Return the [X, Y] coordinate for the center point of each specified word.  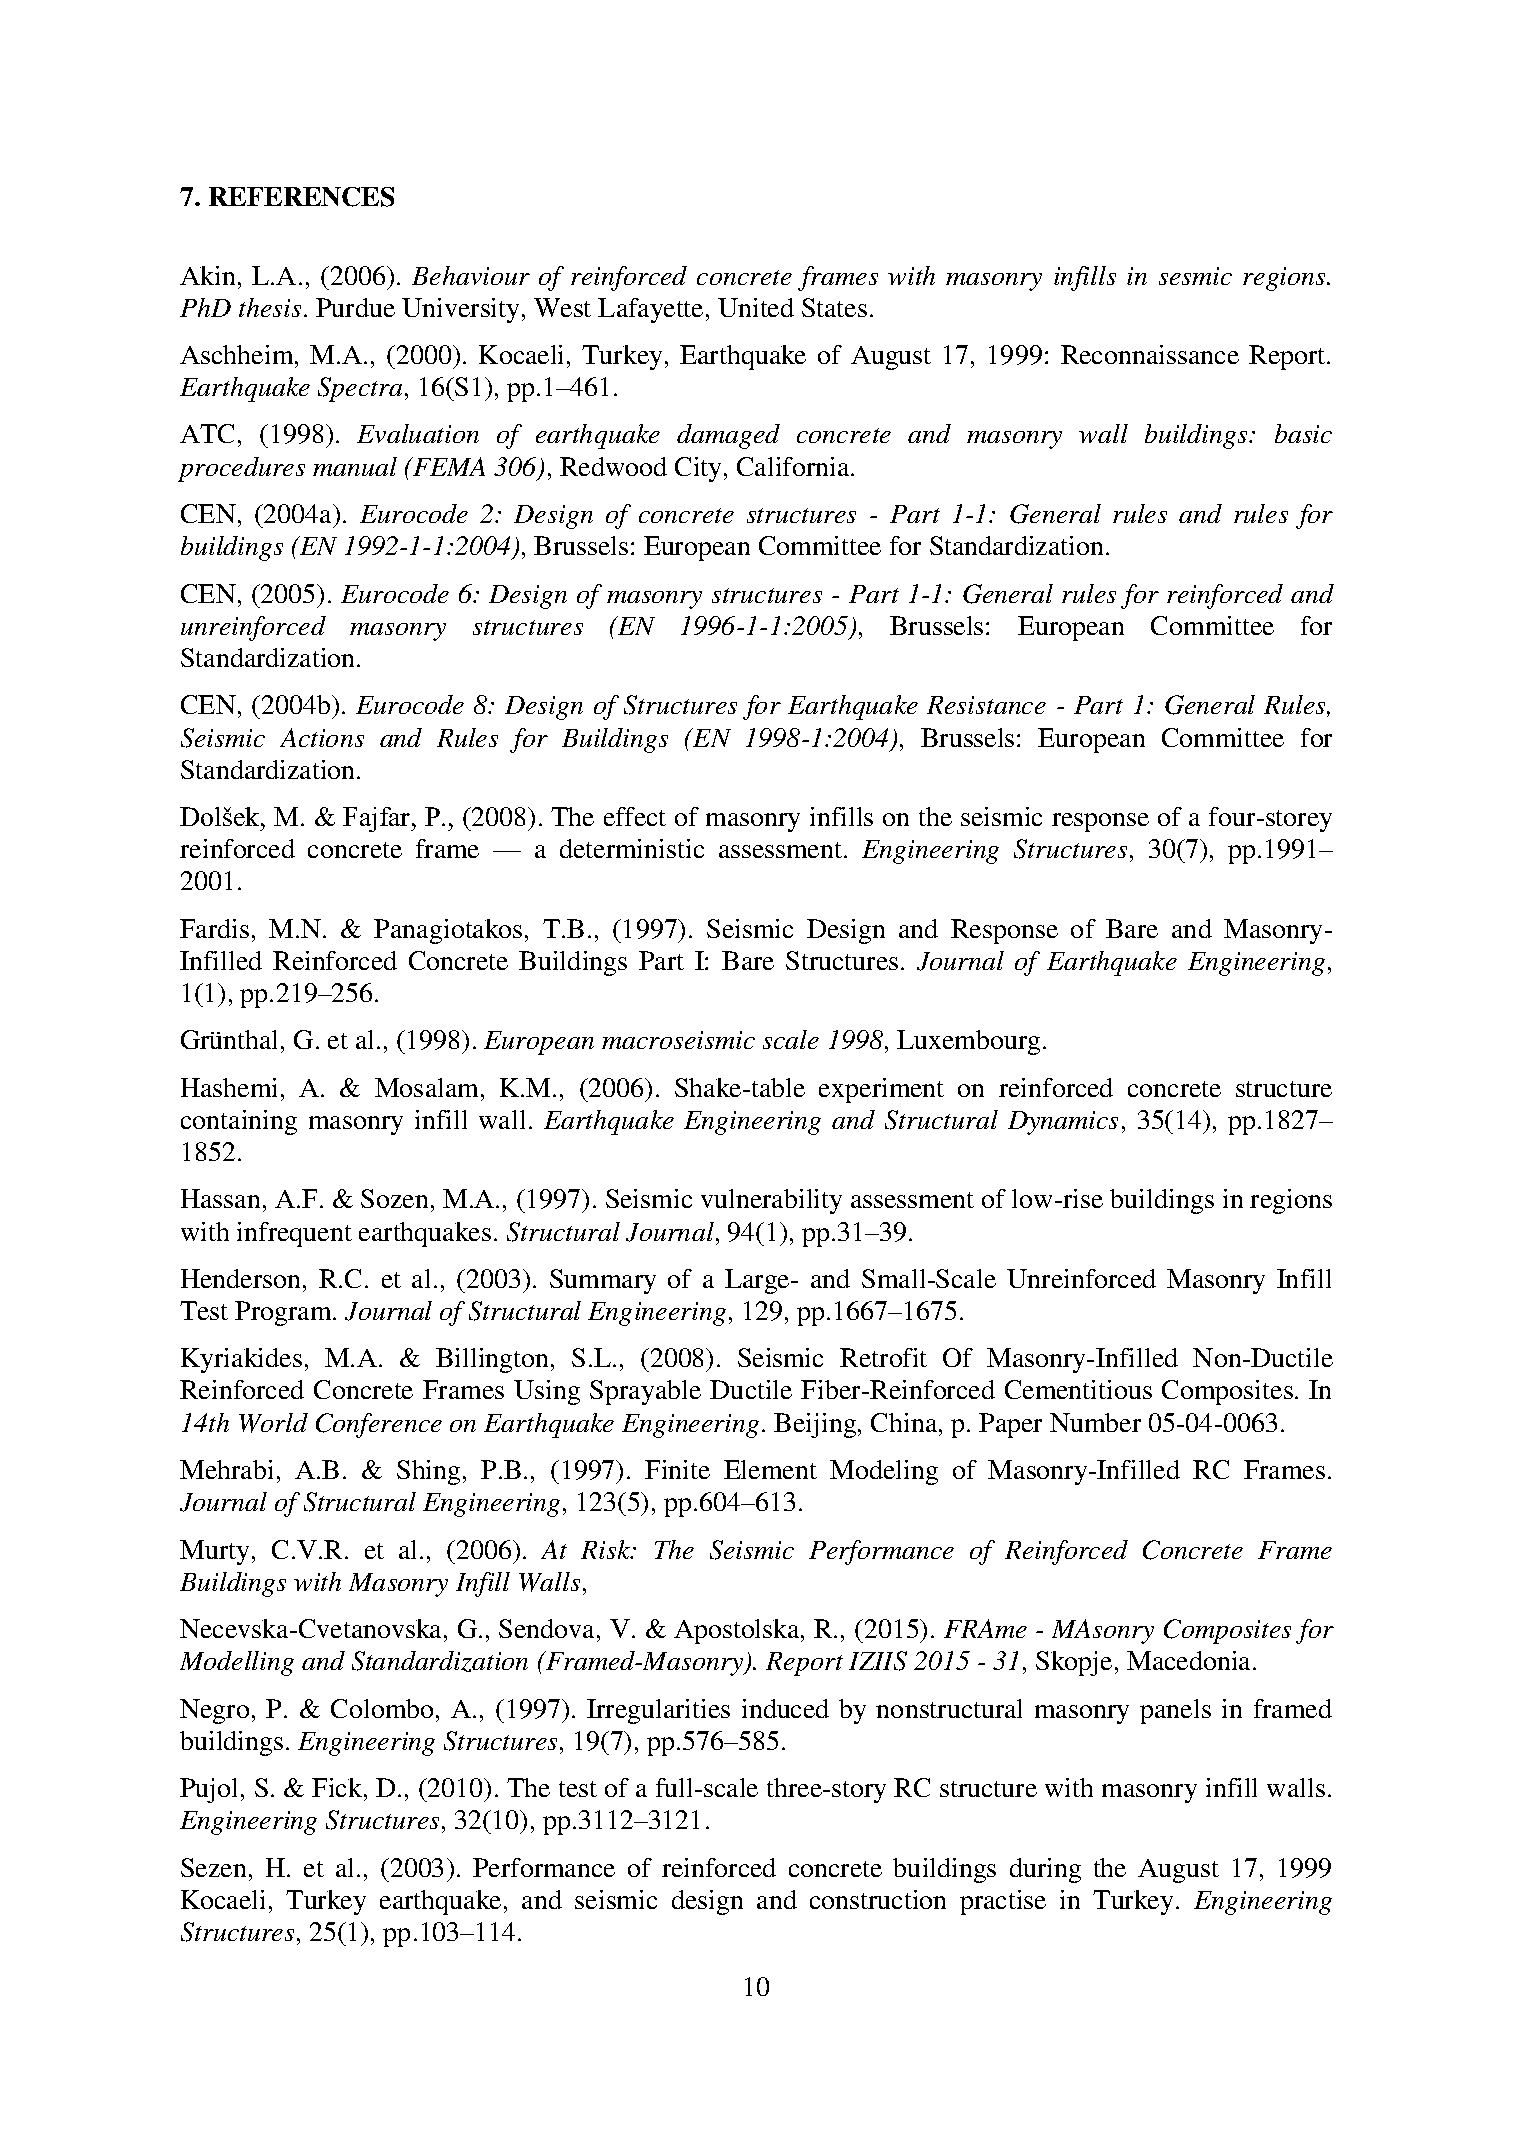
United [756, 307]
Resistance [986, 705]
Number [1095, 1422]
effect [635, 816]
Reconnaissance [1150, 354]
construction [878, 1899]
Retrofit [883, 1357]
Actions [322, 737]
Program [284, 1313]
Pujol [208, 1790]
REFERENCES [301, 197]
